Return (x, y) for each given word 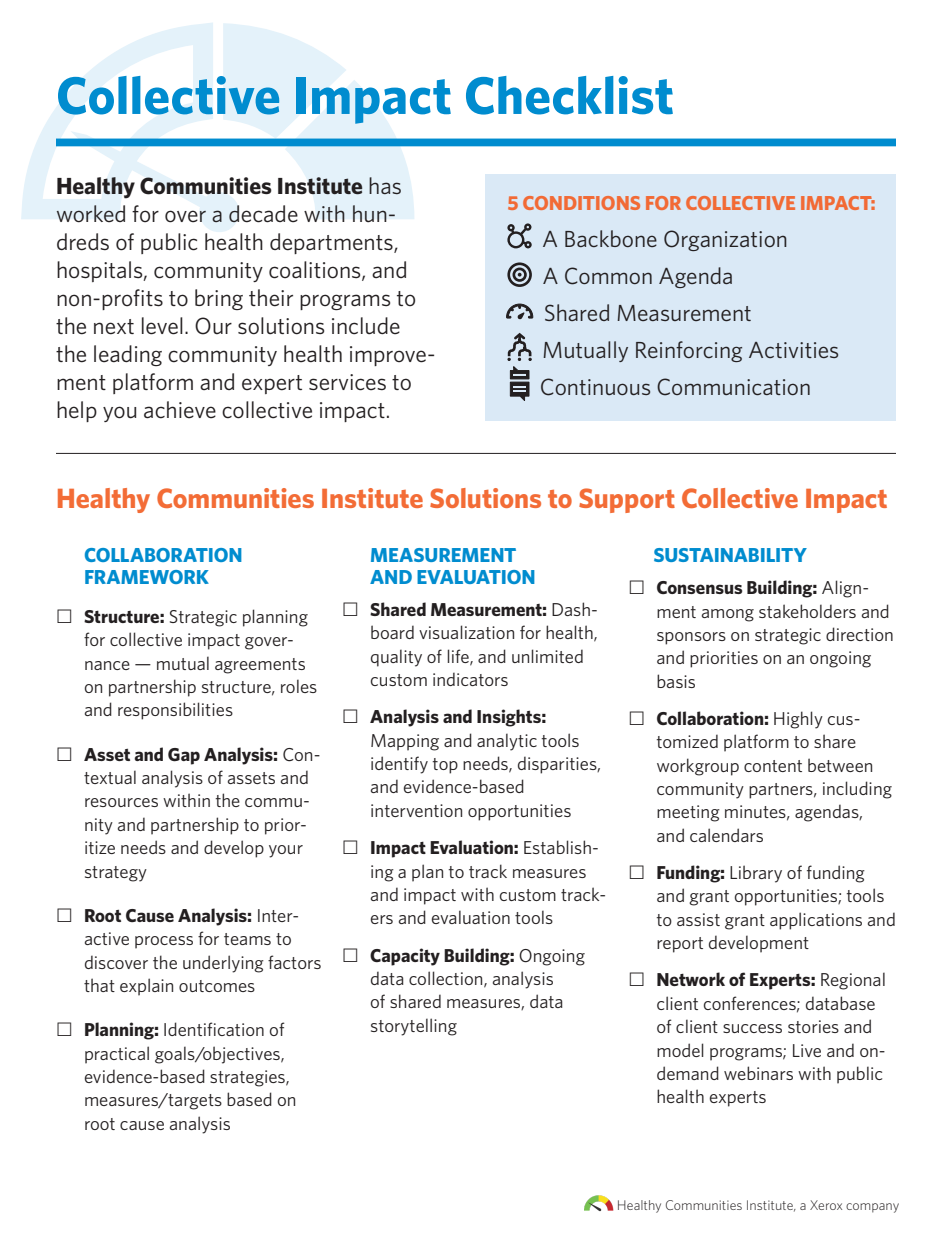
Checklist (569, 95)
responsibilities (175, 711)
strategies (248, 1078)
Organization (725, 240)
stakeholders (807, 611)
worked (90, 214)
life (459, 657)
